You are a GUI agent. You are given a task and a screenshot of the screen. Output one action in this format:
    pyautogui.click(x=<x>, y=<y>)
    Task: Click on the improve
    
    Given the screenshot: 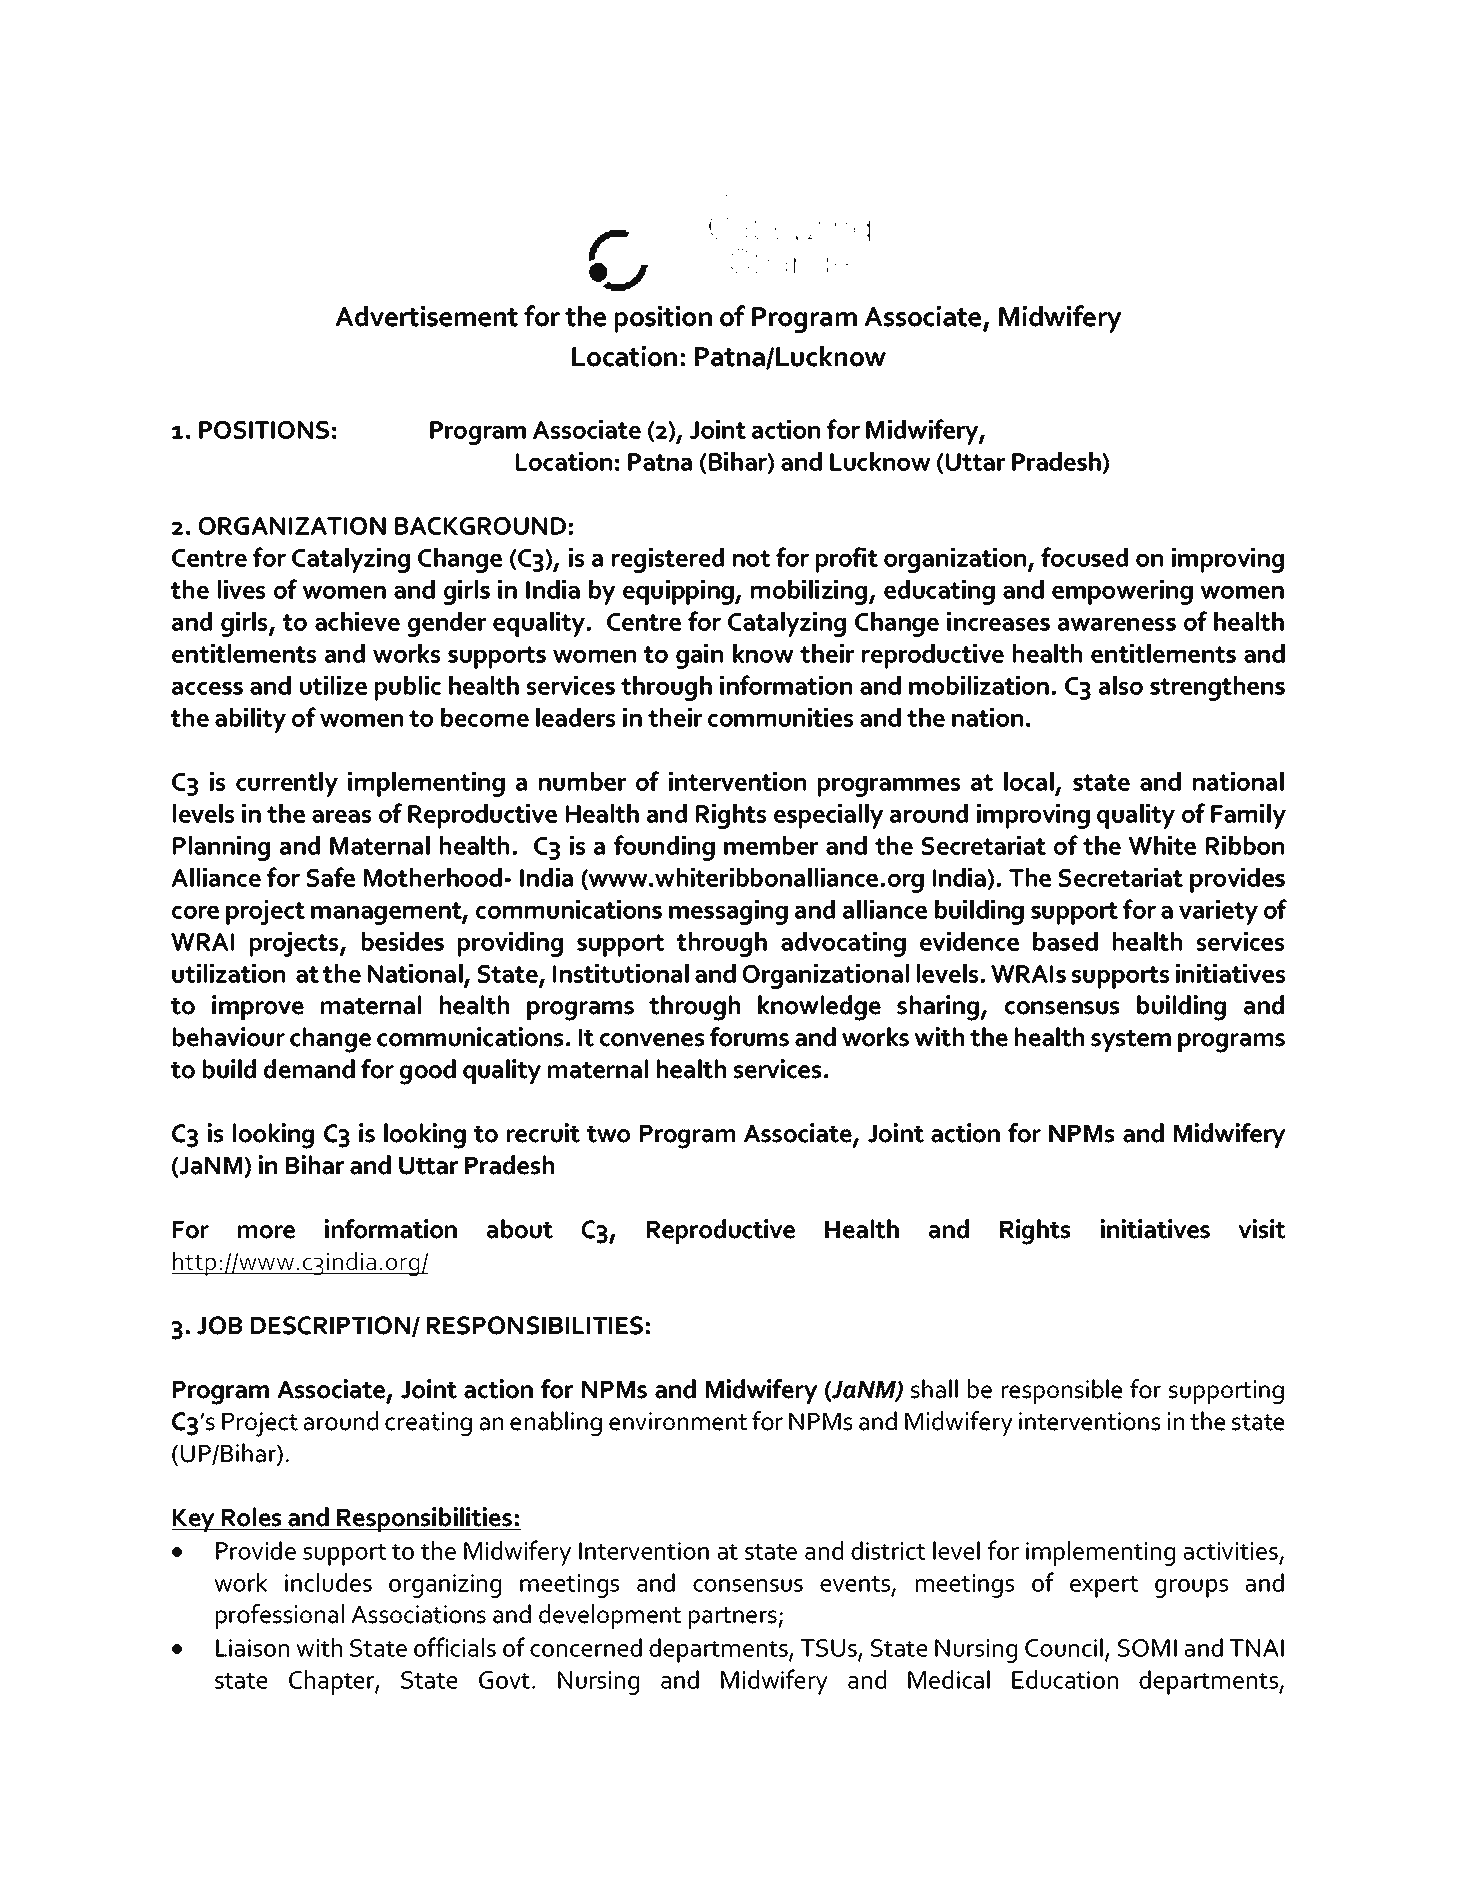 What is the action you would take?
    pyautogui.click(x=258, y=1007)
